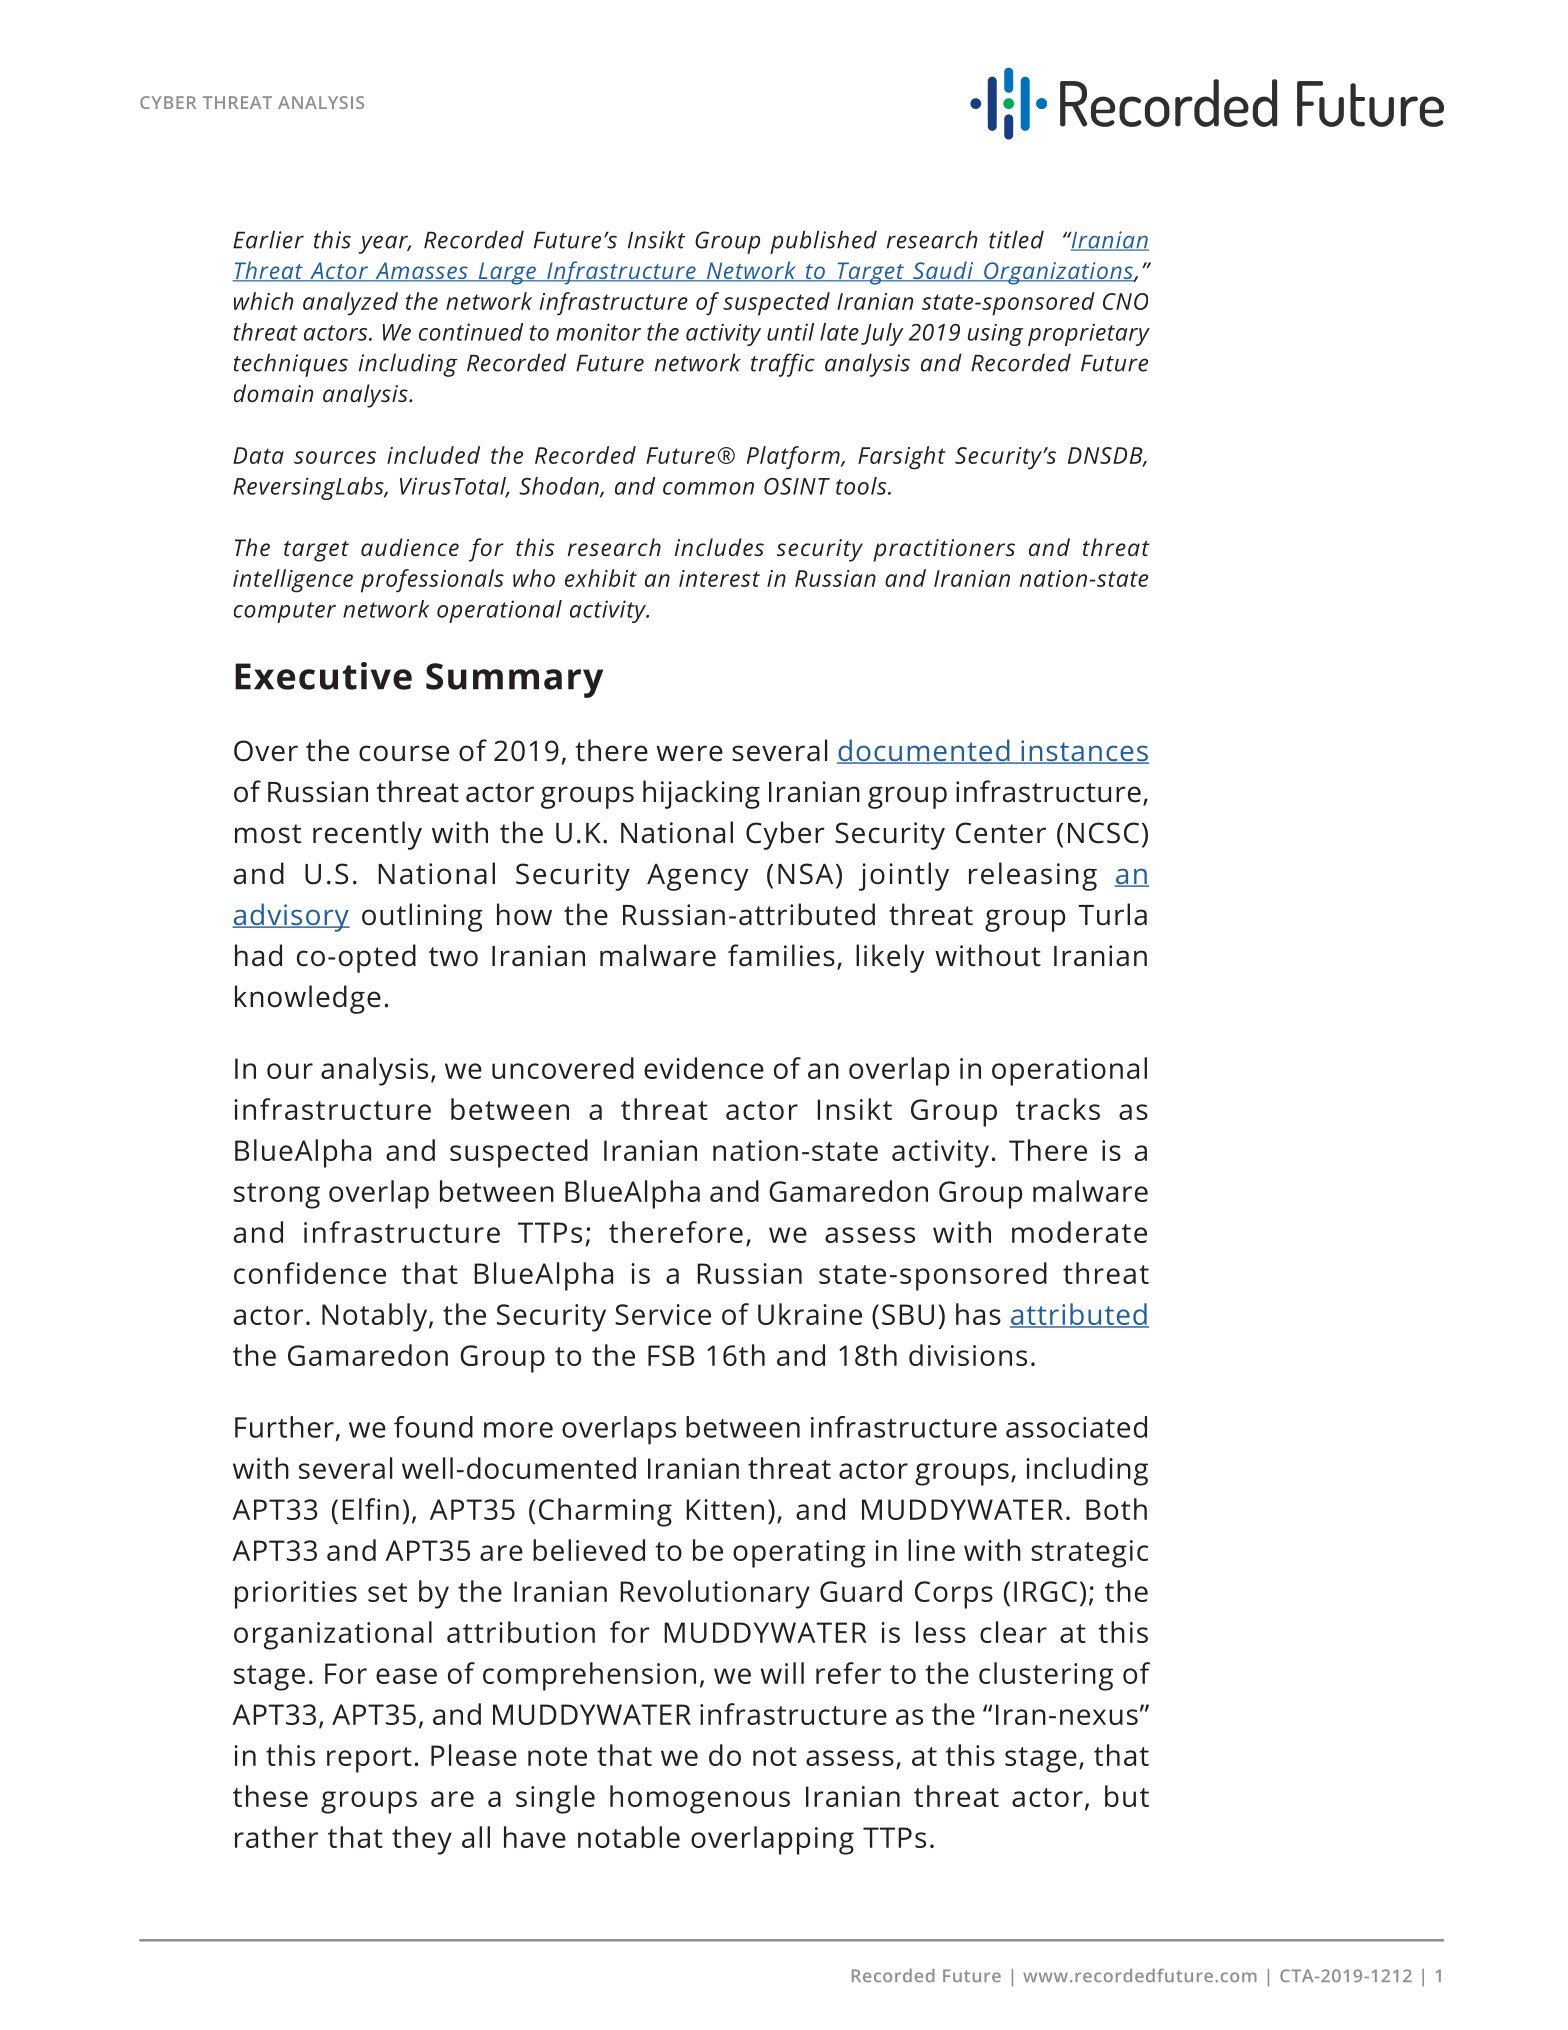  What do you see at coordinates (1046, 1676) in the document?
I see `clustering` at bounding box center [1046, 1676].
